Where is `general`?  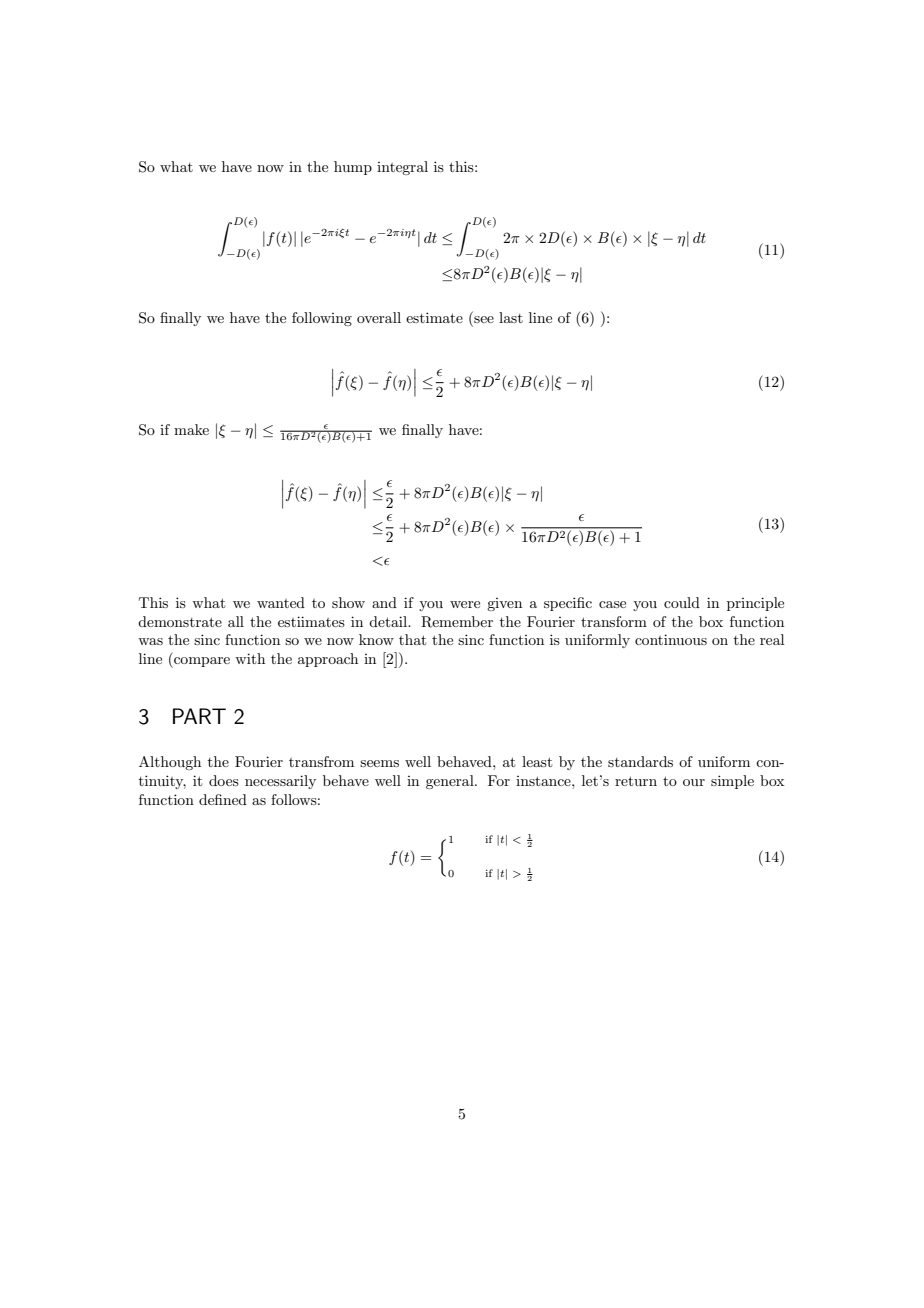 general is located at coordinates (451, 782).
